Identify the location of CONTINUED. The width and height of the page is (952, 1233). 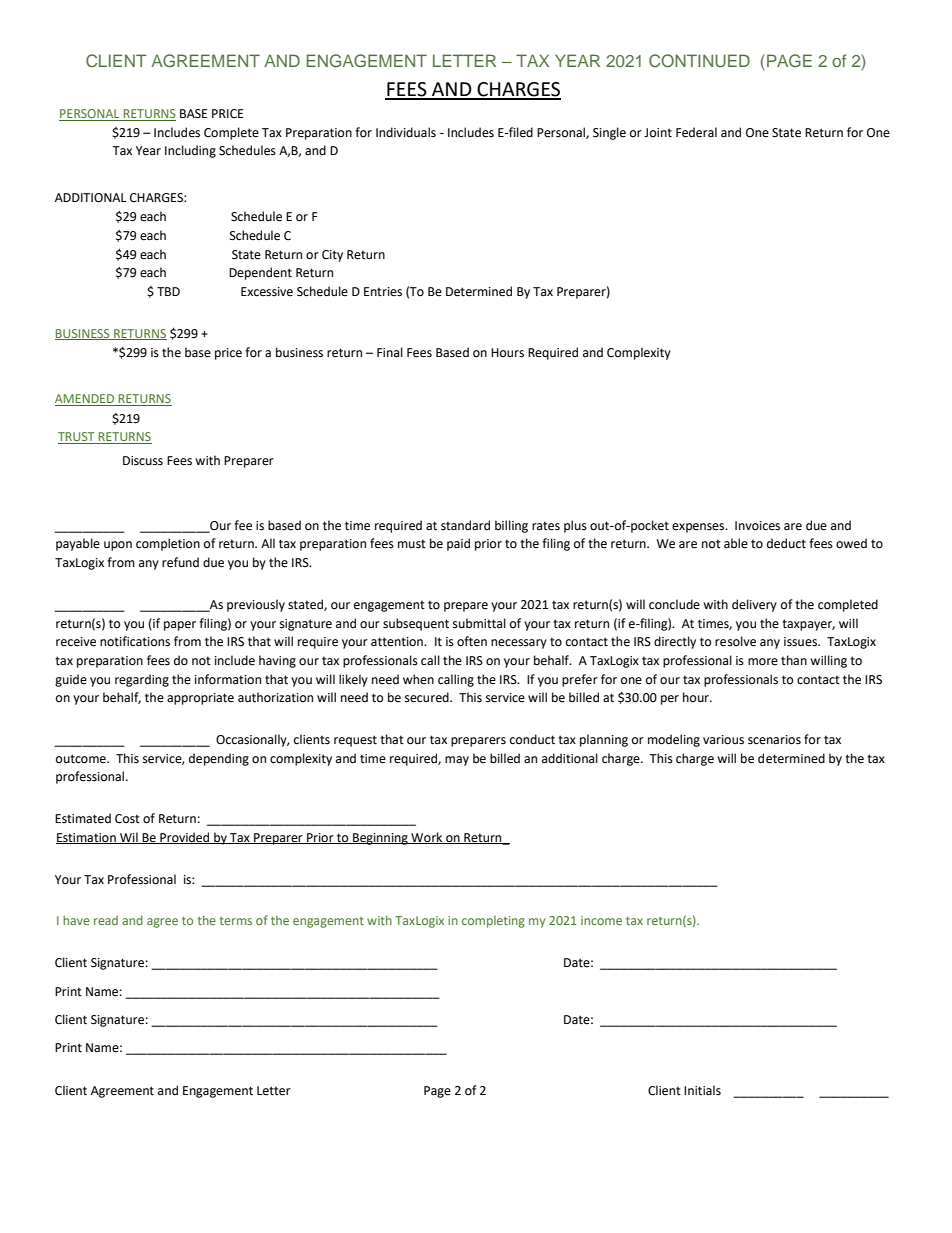
(699, 61).
